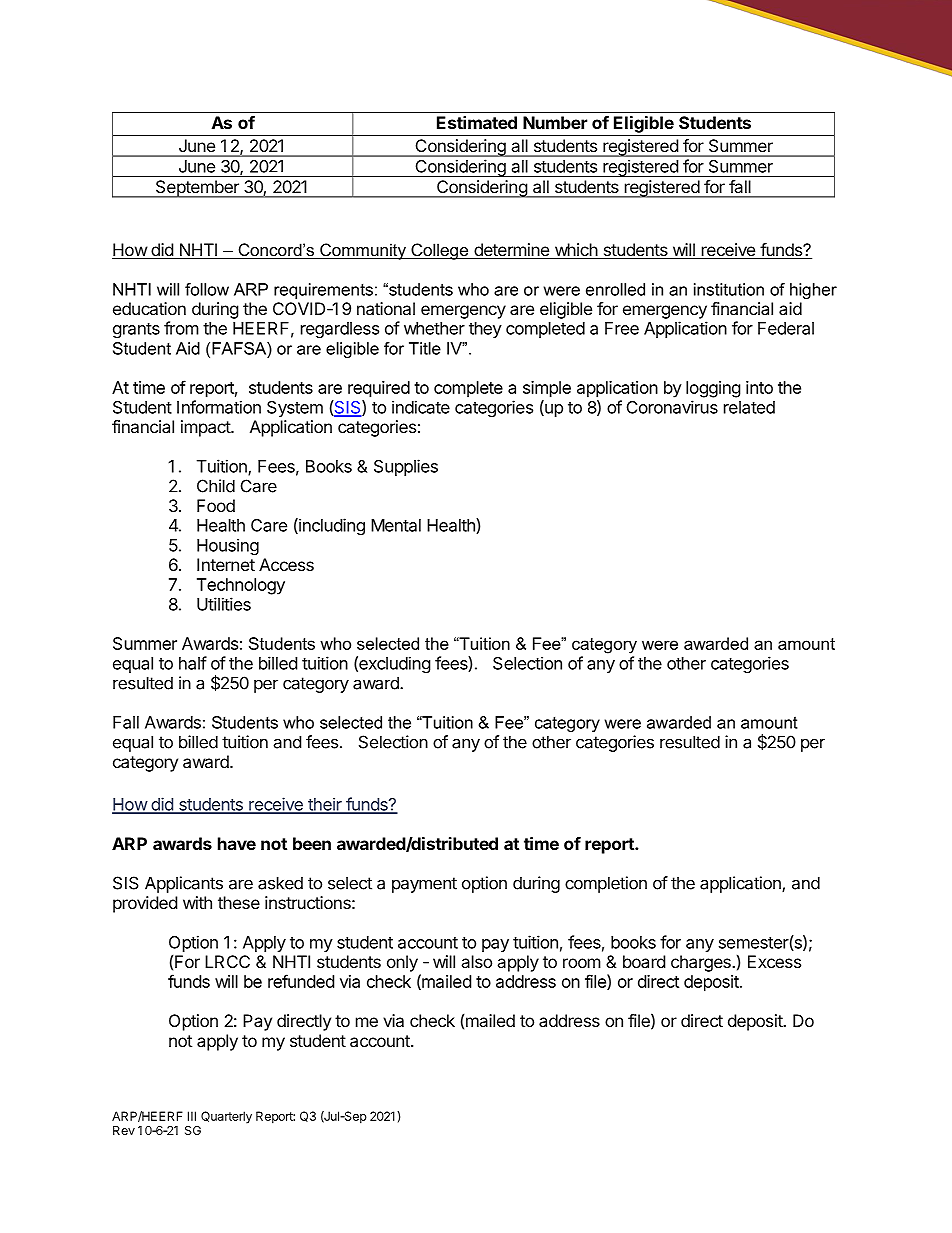 Image resolution: width=952 pixels, height=1233 pixels. Describe the element at coordinates (197, 189) in the screenshot. I see `September` at that location.
